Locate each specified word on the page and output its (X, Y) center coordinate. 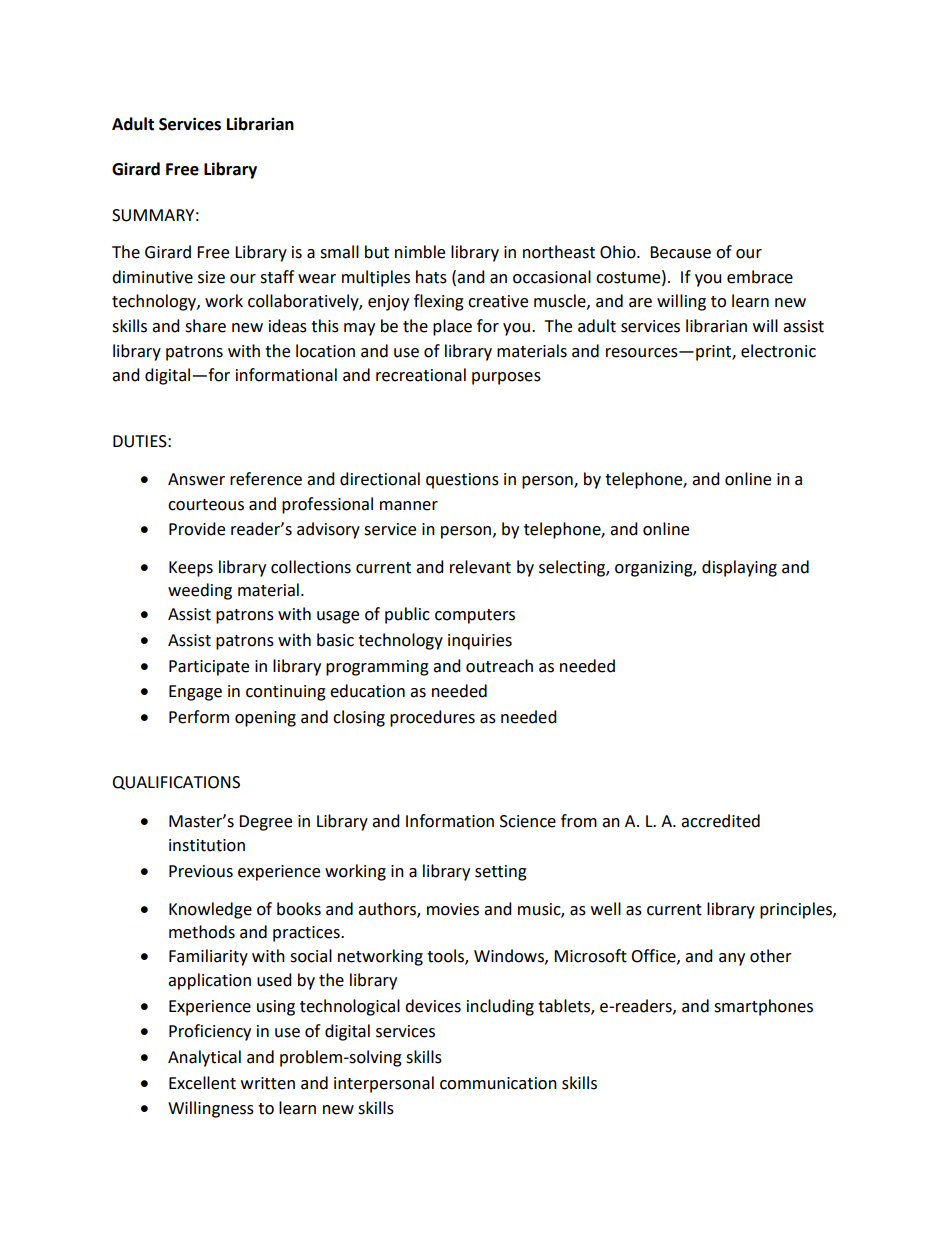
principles (797, 910)
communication (498, 1083)
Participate (209, 668)
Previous (201, 871)
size (211, 277)
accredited (720, 821)
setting (501, 873)
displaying (739, 568)
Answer (196, 479)
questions (462, 481)
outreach (499, 666)
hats (431, 277)
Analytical (204, 1058)
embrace (760, 277)
